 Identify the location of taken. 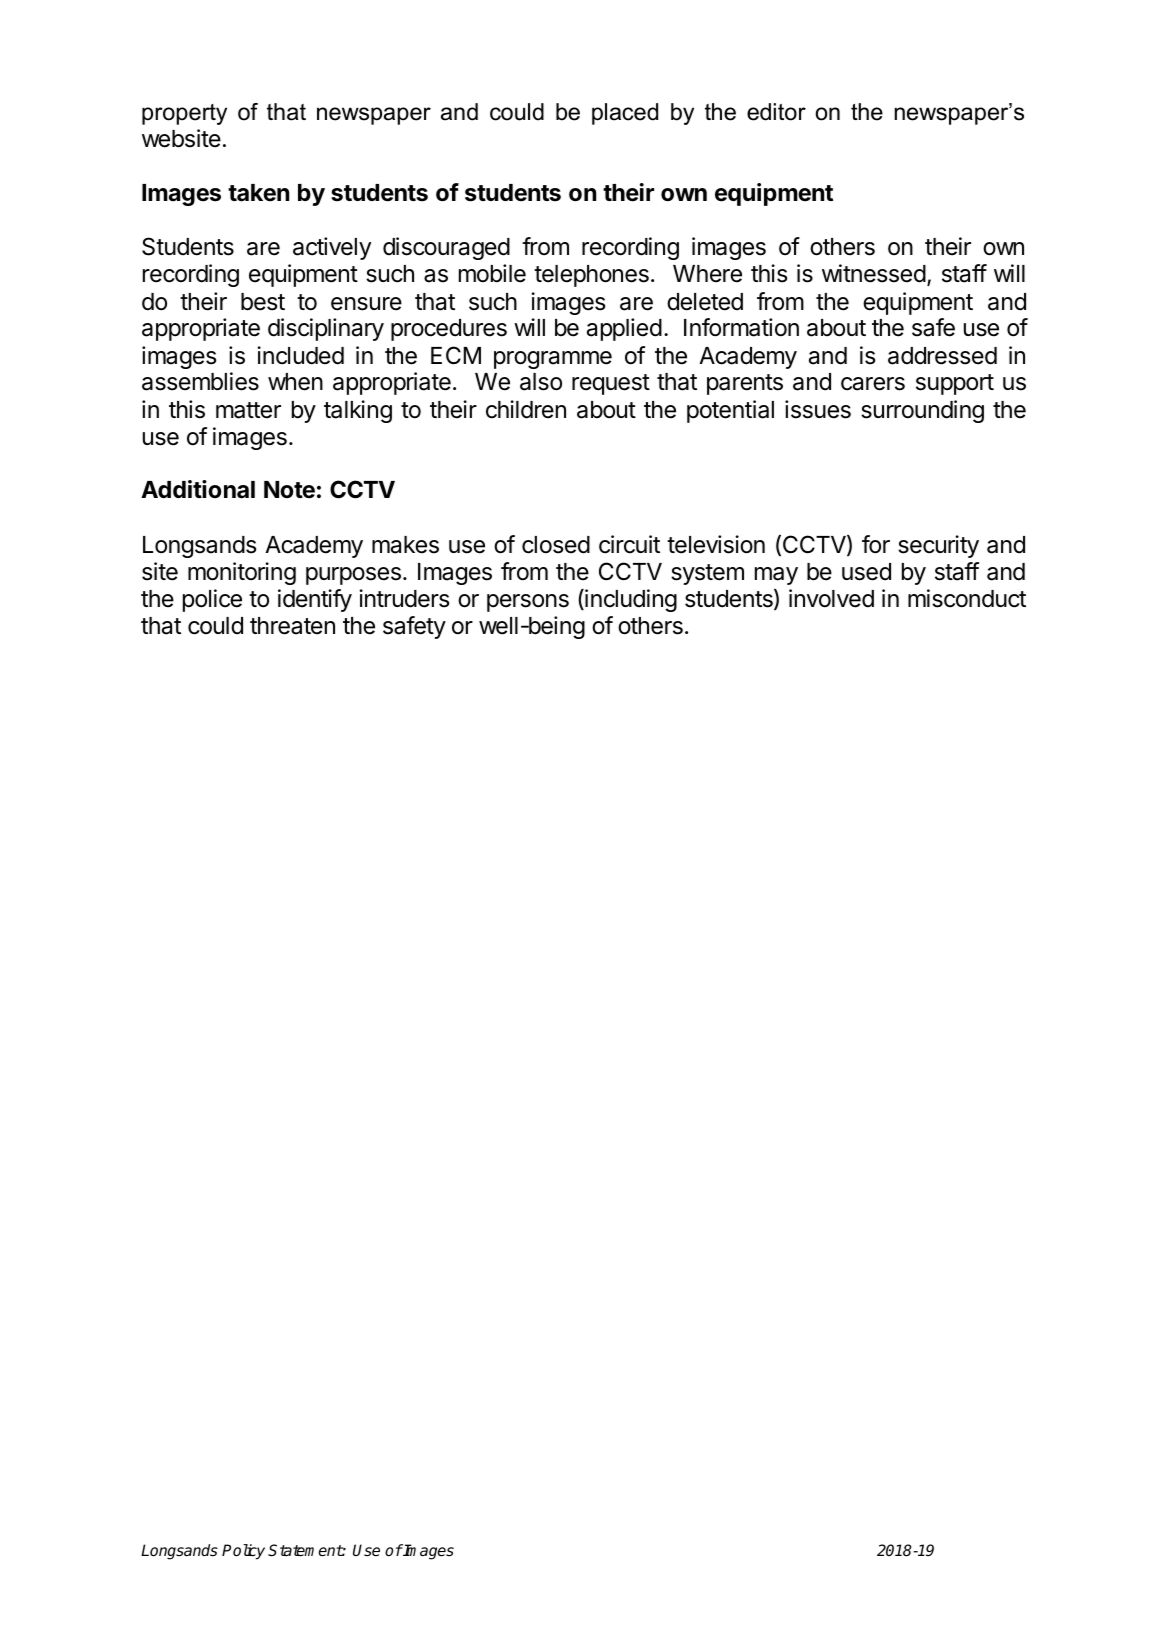
(258, 193).
